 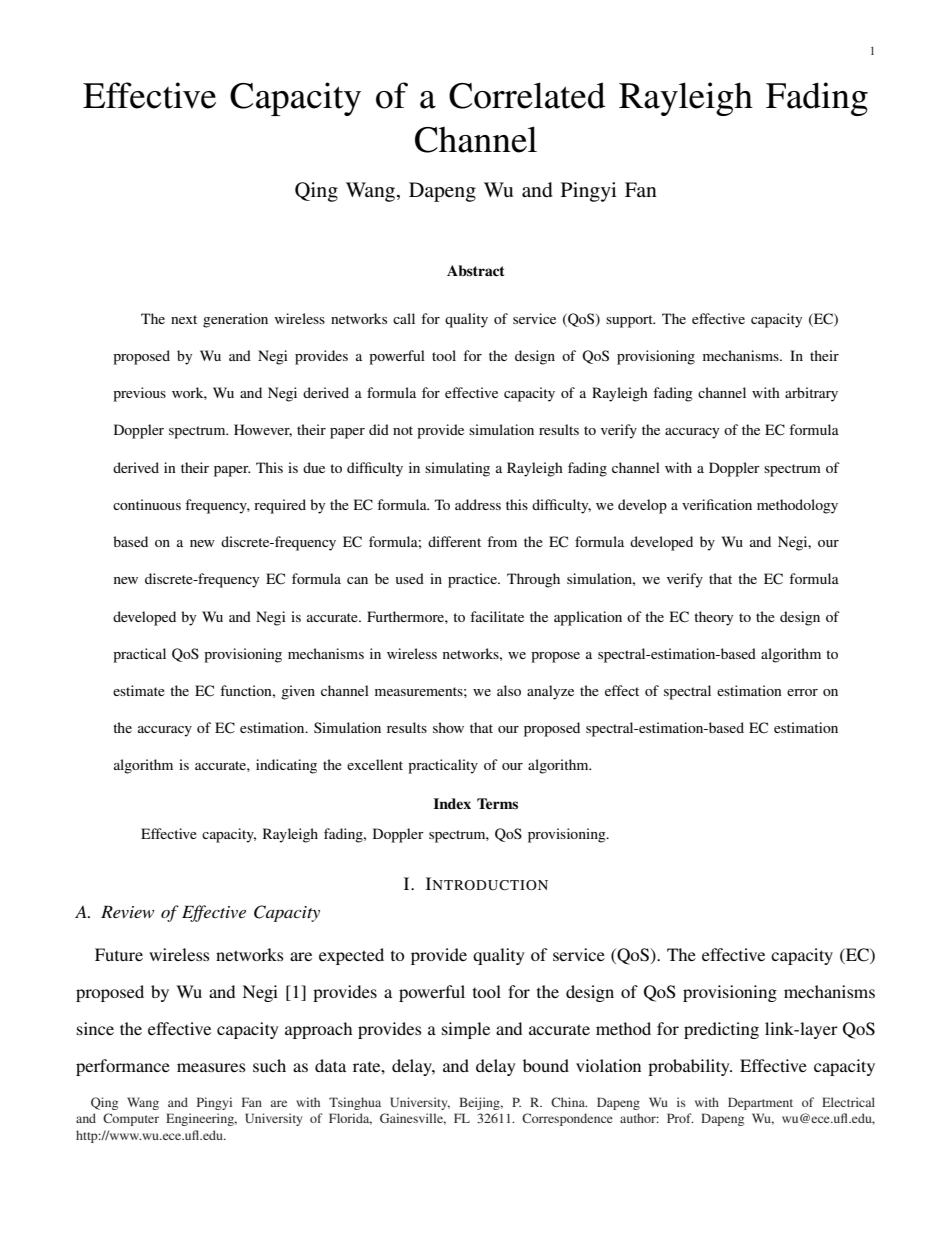 I want to click on Correlated, so click(x=527, y=95).
